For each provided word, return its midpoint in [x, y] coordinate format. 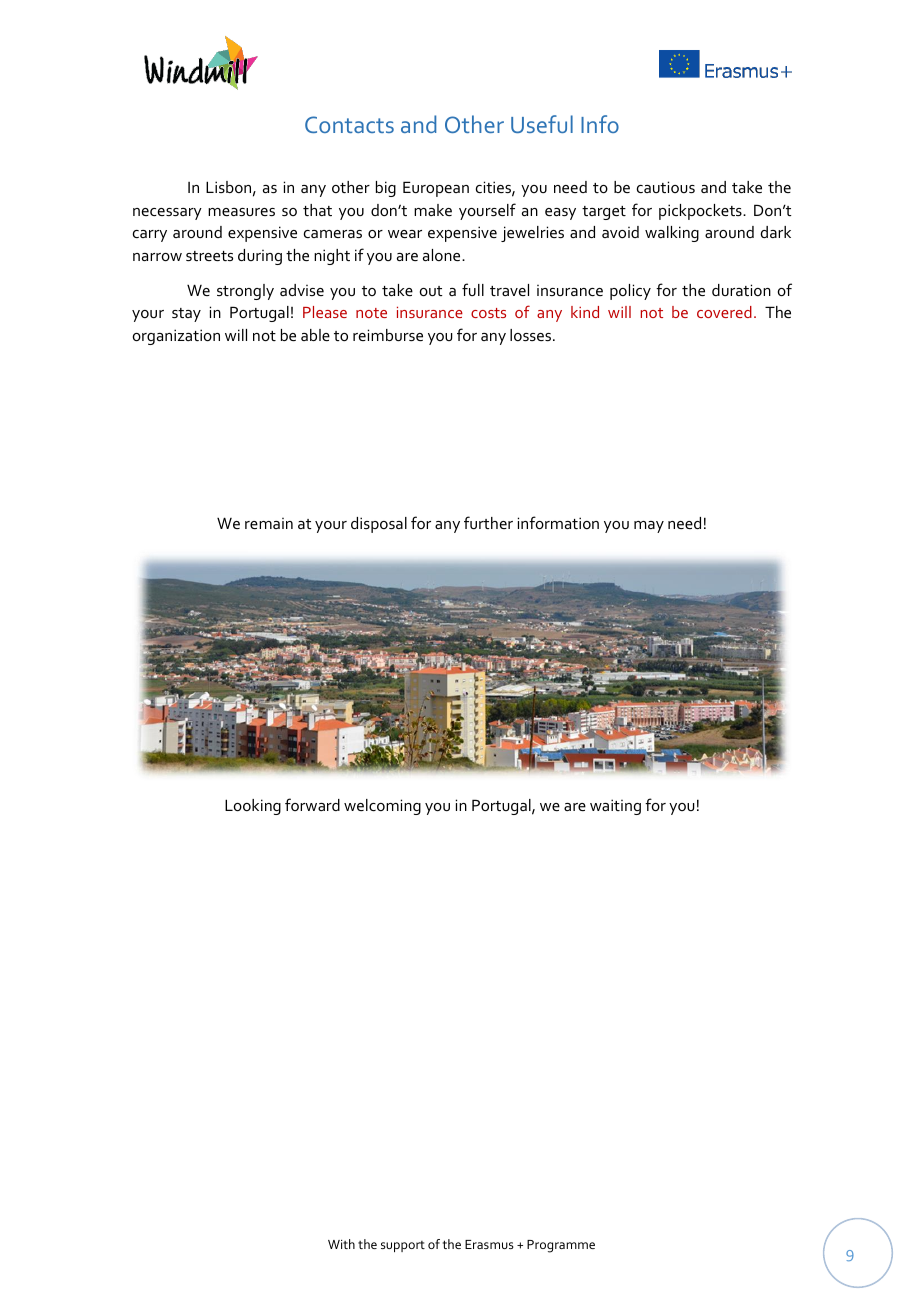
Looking [253, 807]
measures [241, 212]
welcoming [382, 807]
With [341, 1244]
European [436, 189]
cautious [666, 187]
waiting [615, 807]
